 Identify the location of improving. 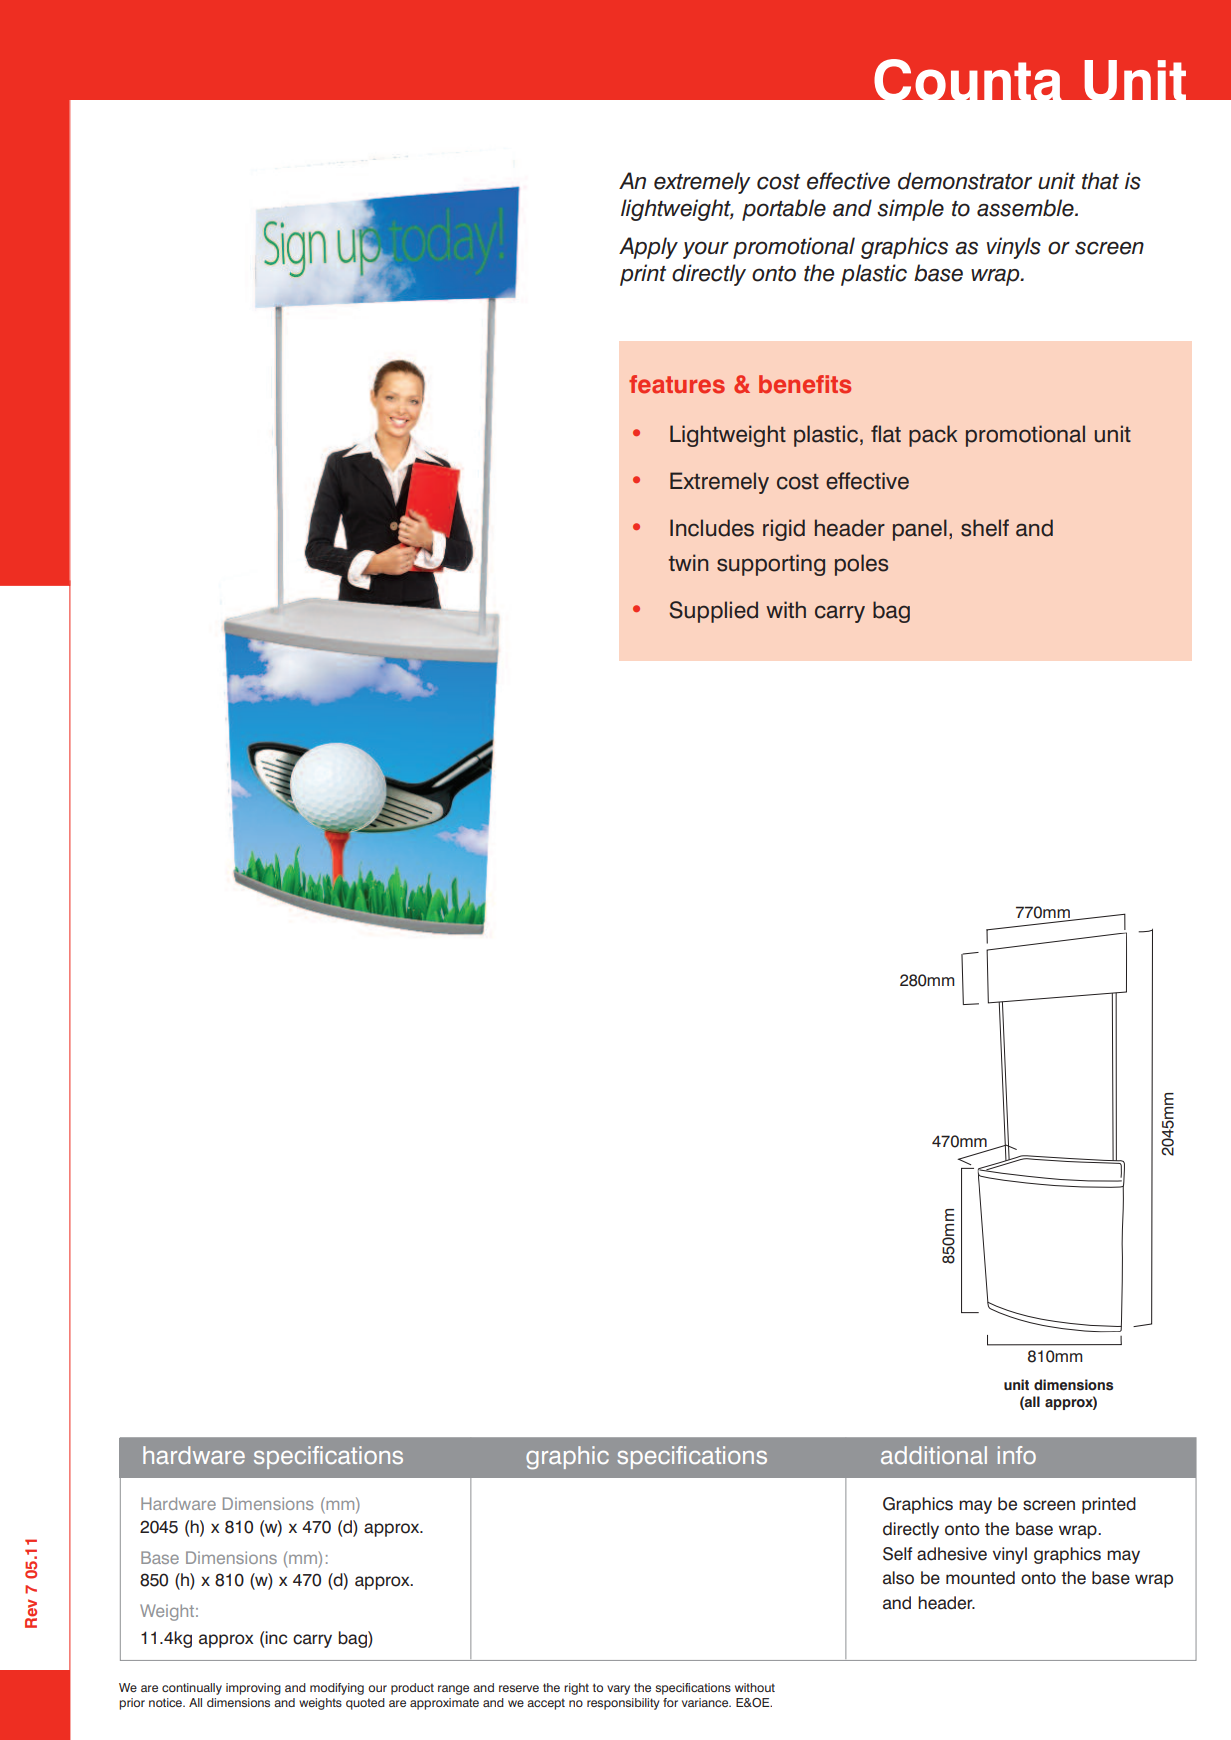
(253, 1689).
